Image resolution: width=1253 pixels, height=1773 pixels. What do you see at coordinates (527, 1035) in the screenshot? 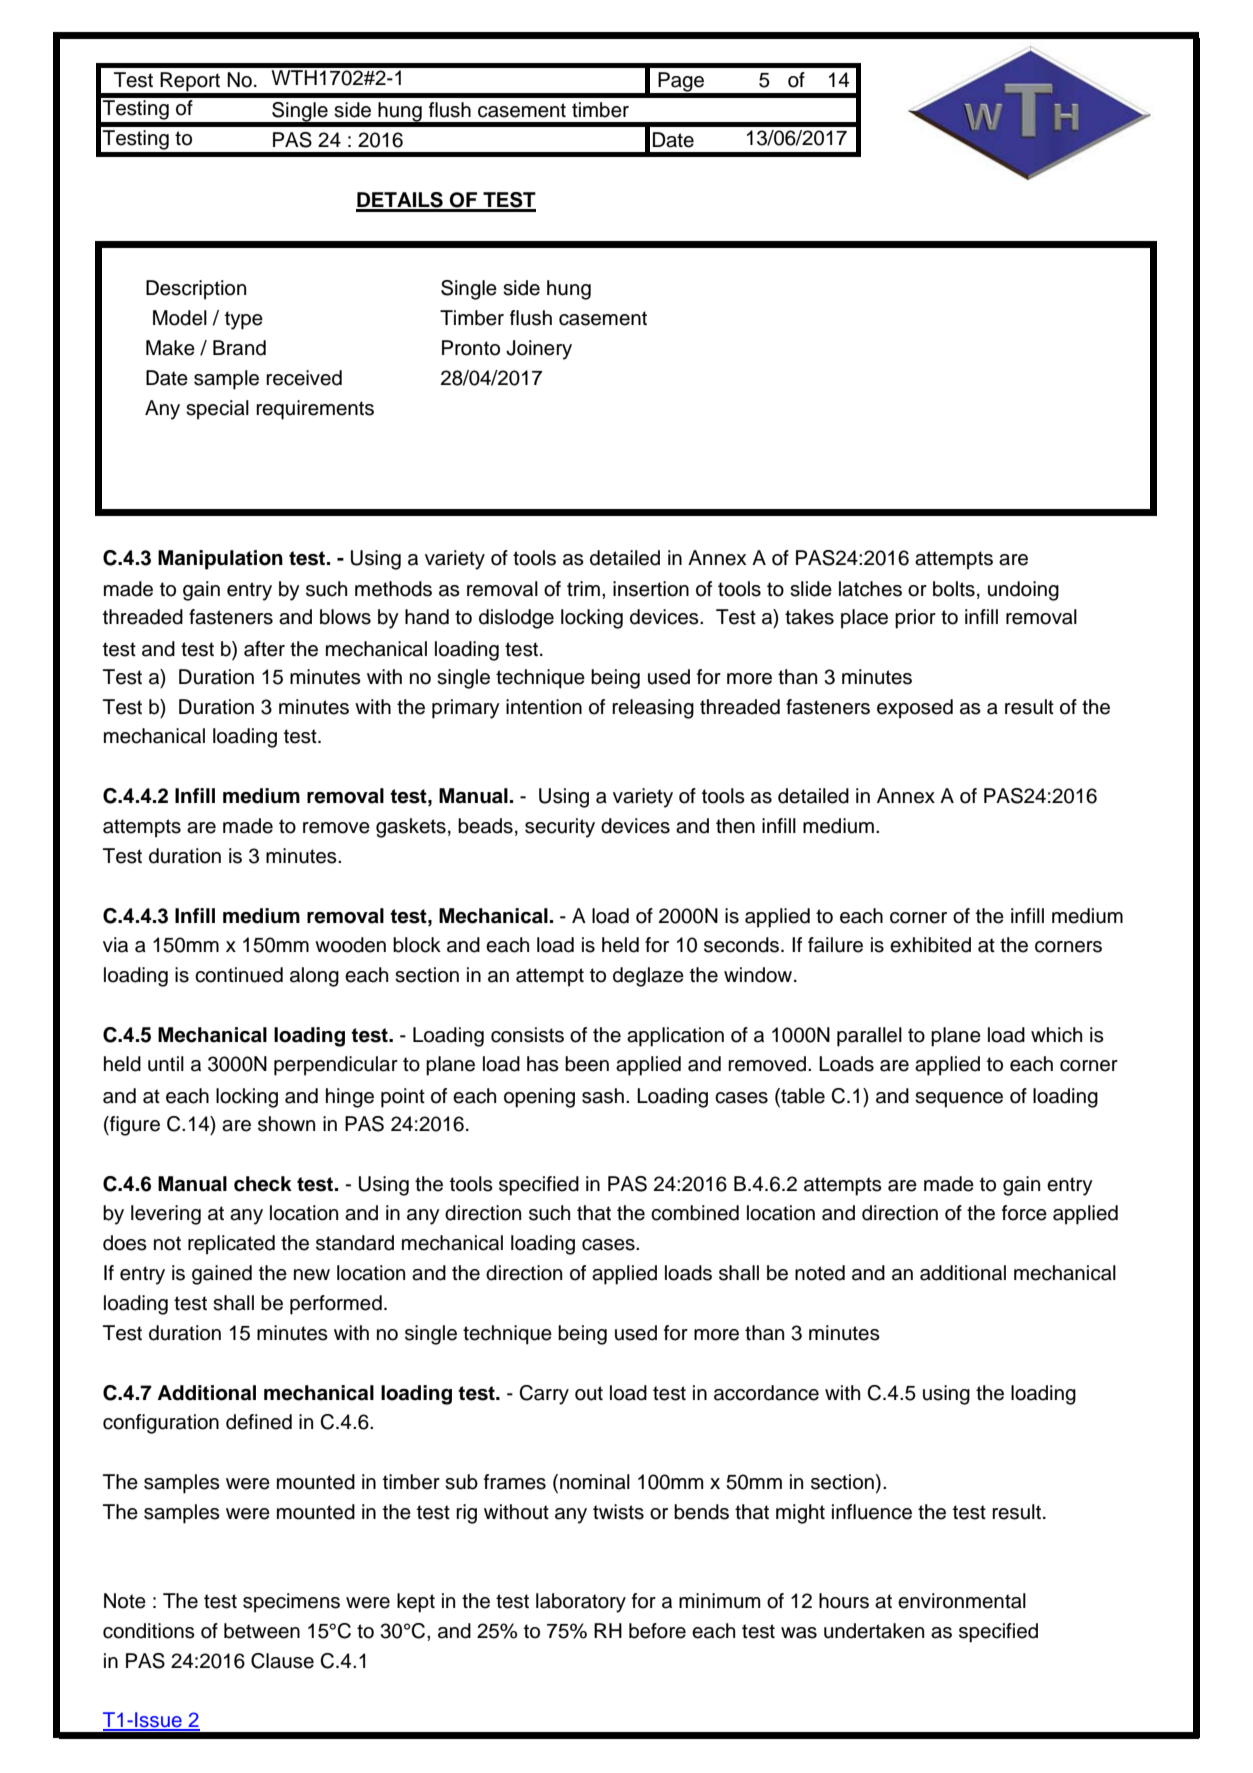
I see `consists` at bounding box center [527, 1035].
